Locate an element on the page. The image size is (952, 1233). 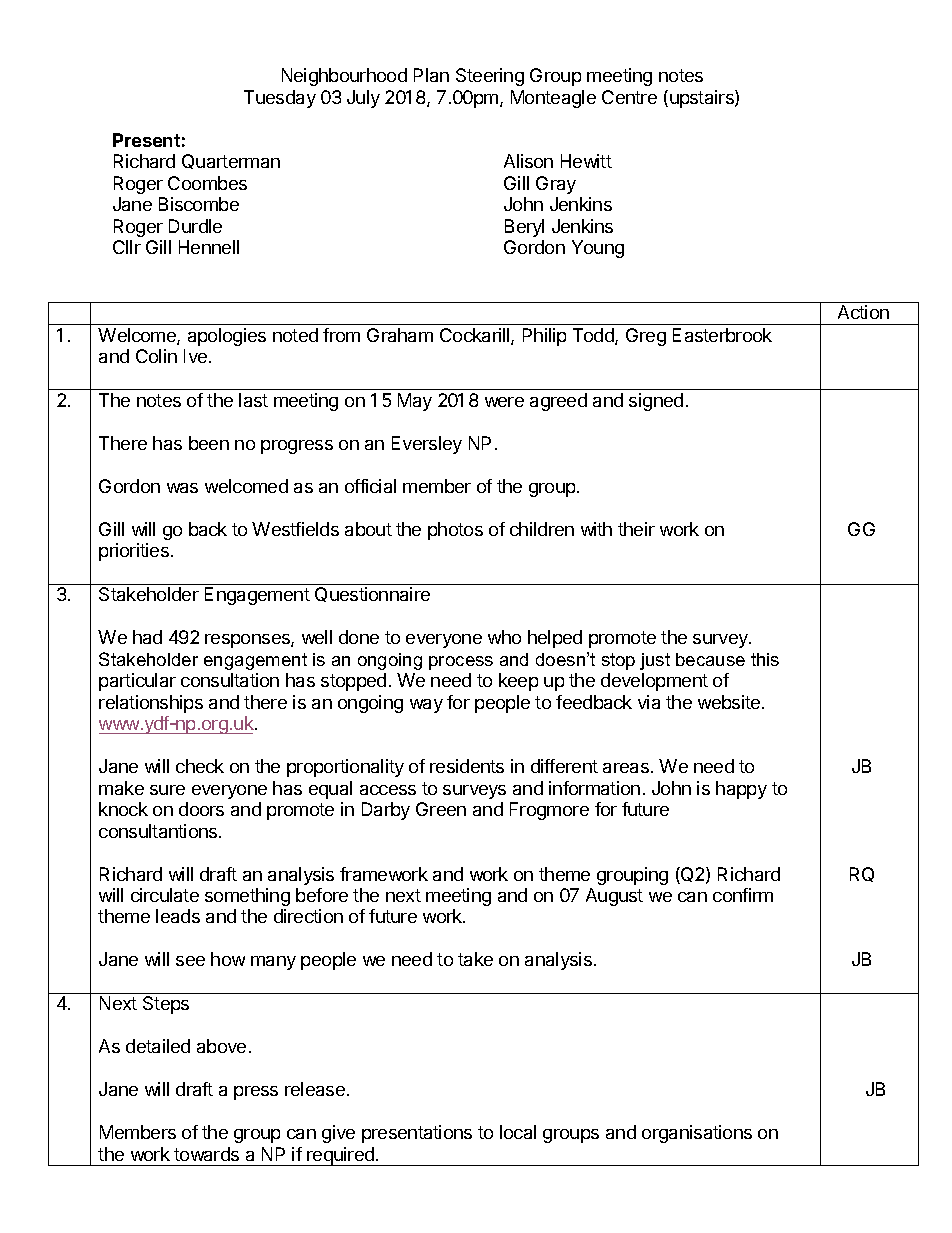
organisations is located at coordinates (697, 1134).
